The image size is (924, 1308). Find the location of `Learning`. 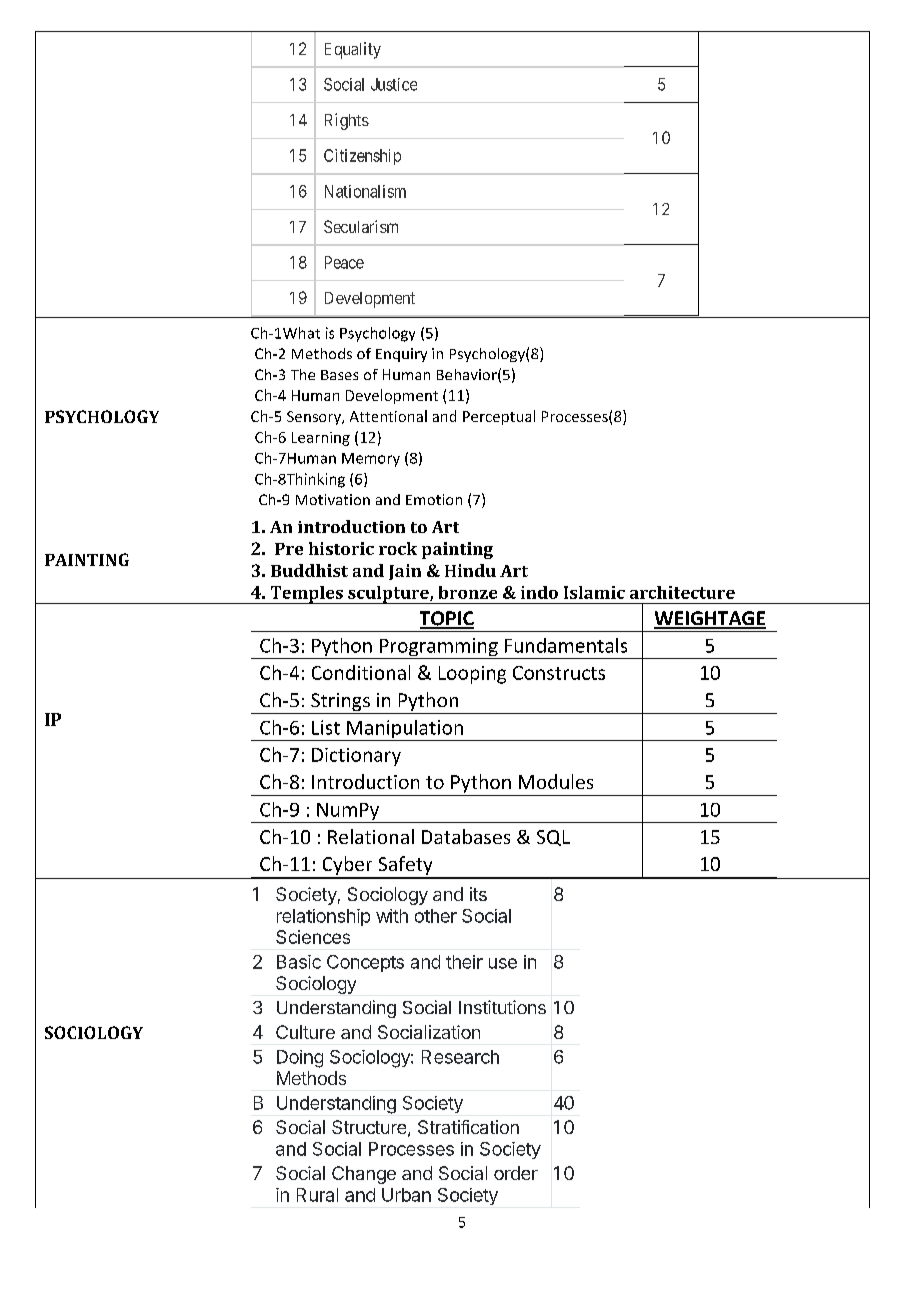

Learning is located at coordinates (321, 439).
